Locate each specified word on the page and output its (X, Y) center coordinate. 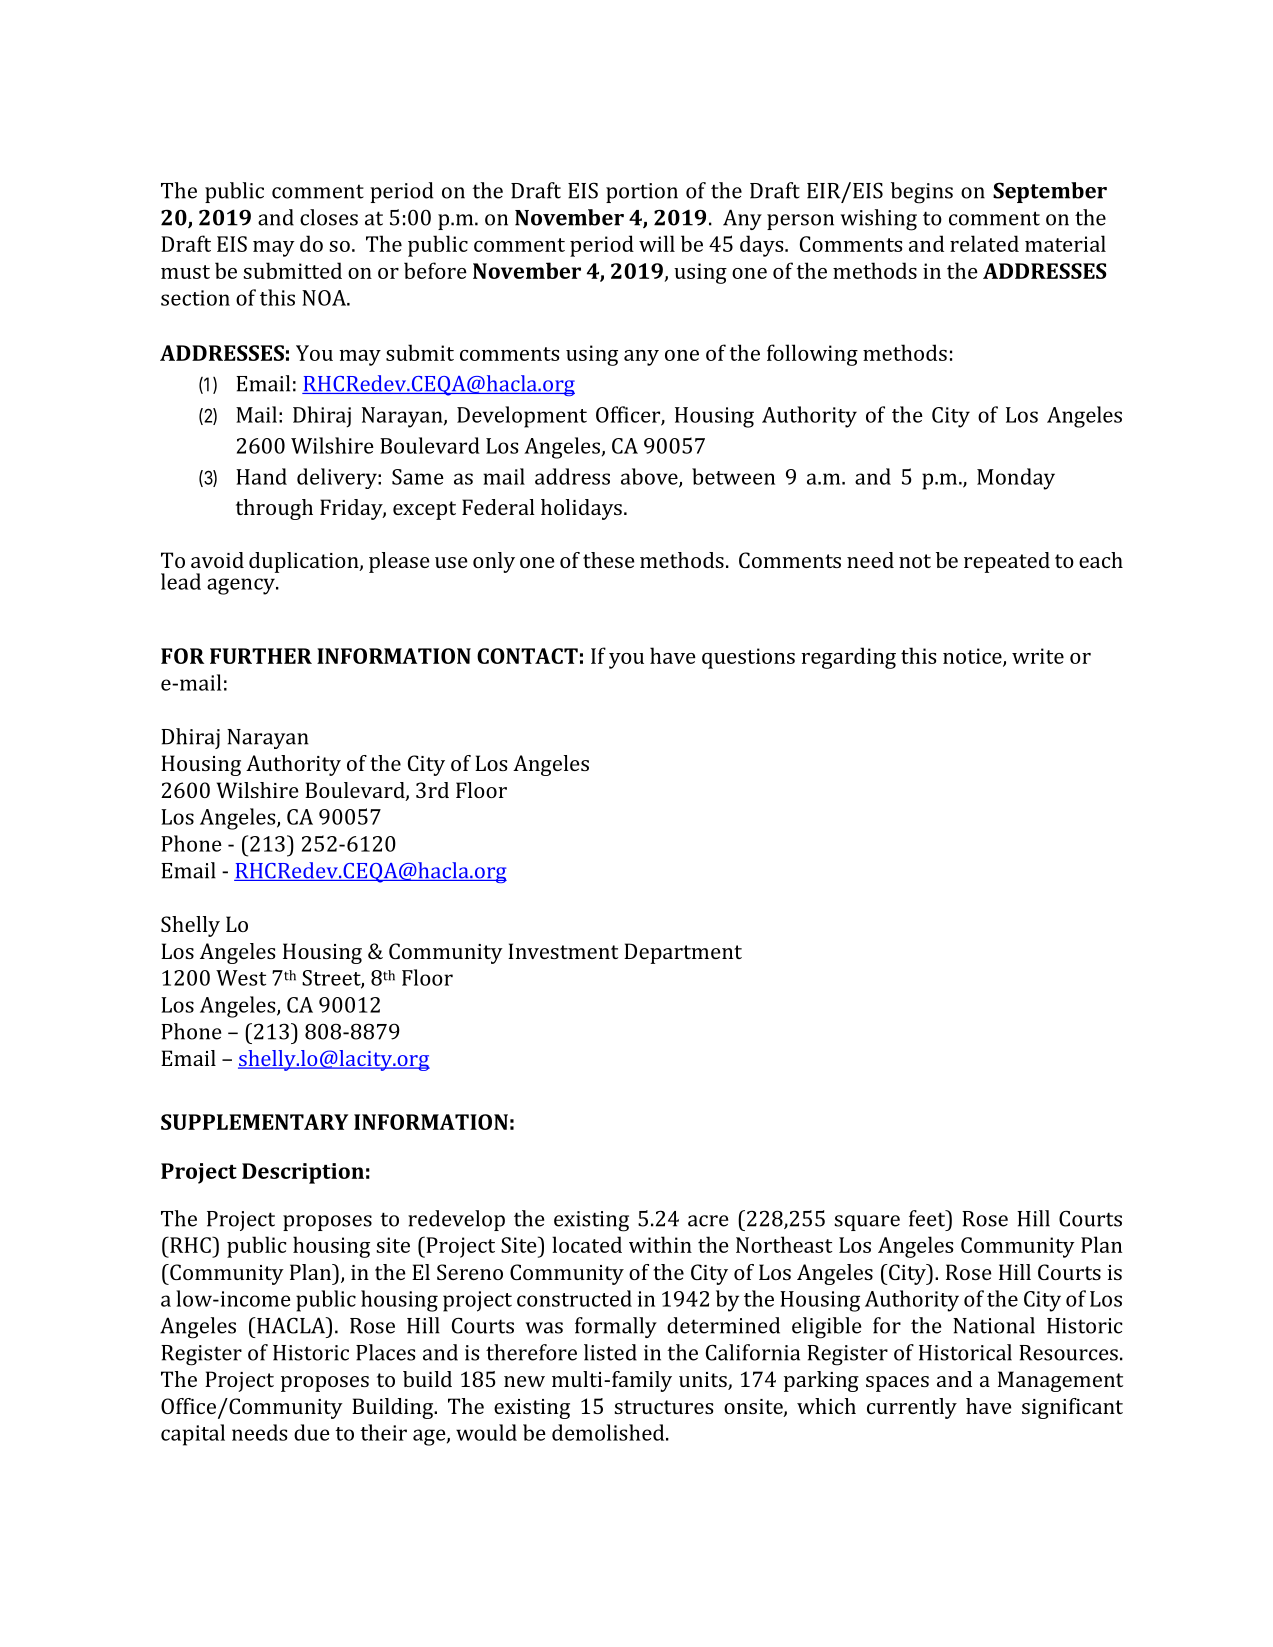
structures (663, 1407)
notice (973, 657)
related (984, 243)
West (241, 978)
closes (329, 217)
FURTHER (261, 656)
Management (1060, 1381)
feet (928, 1218)
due (312, 1432)
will (657, 243)
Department (683, 953)
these (609, 560)
